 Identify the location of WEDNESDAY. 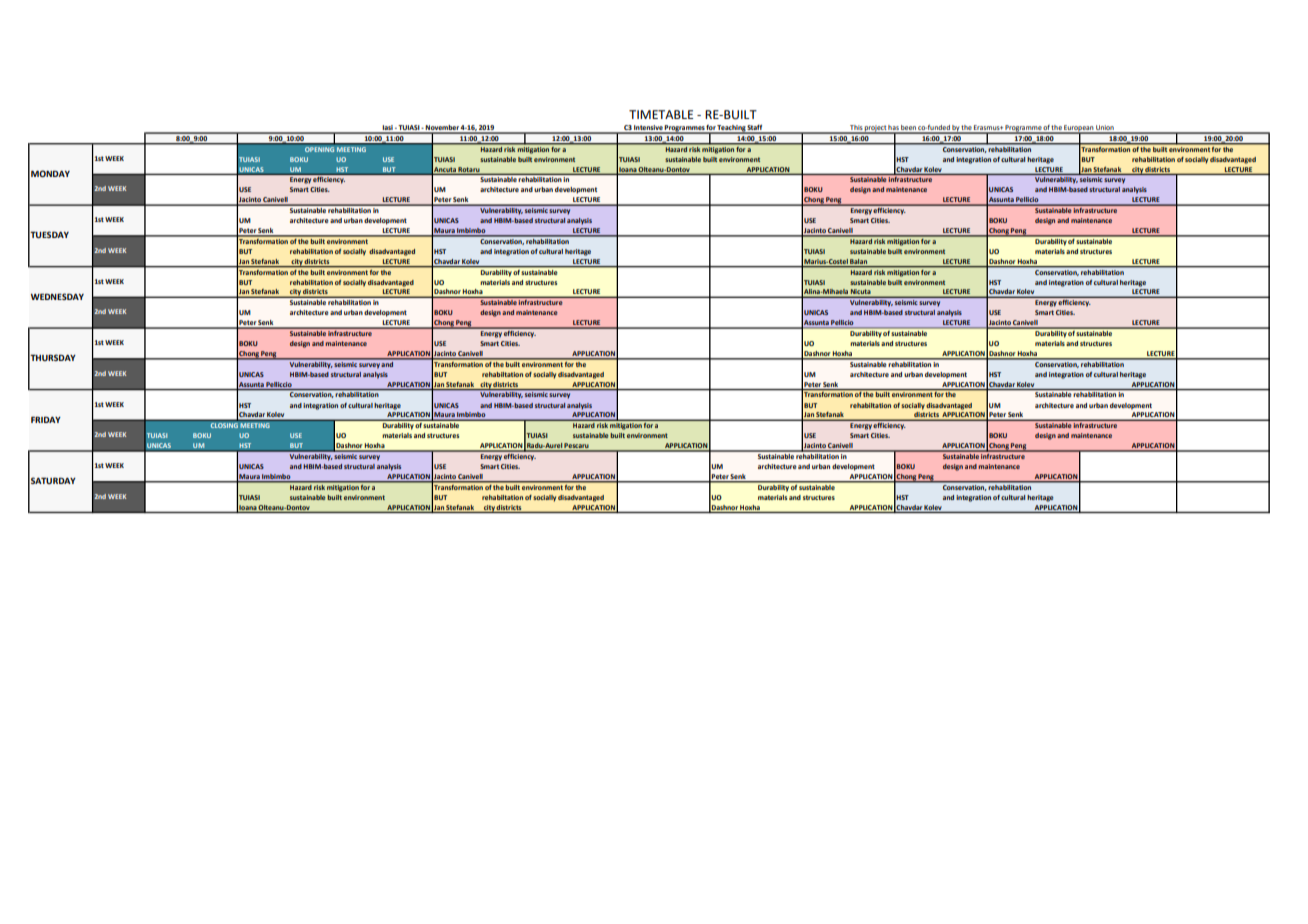
(57, 296).
